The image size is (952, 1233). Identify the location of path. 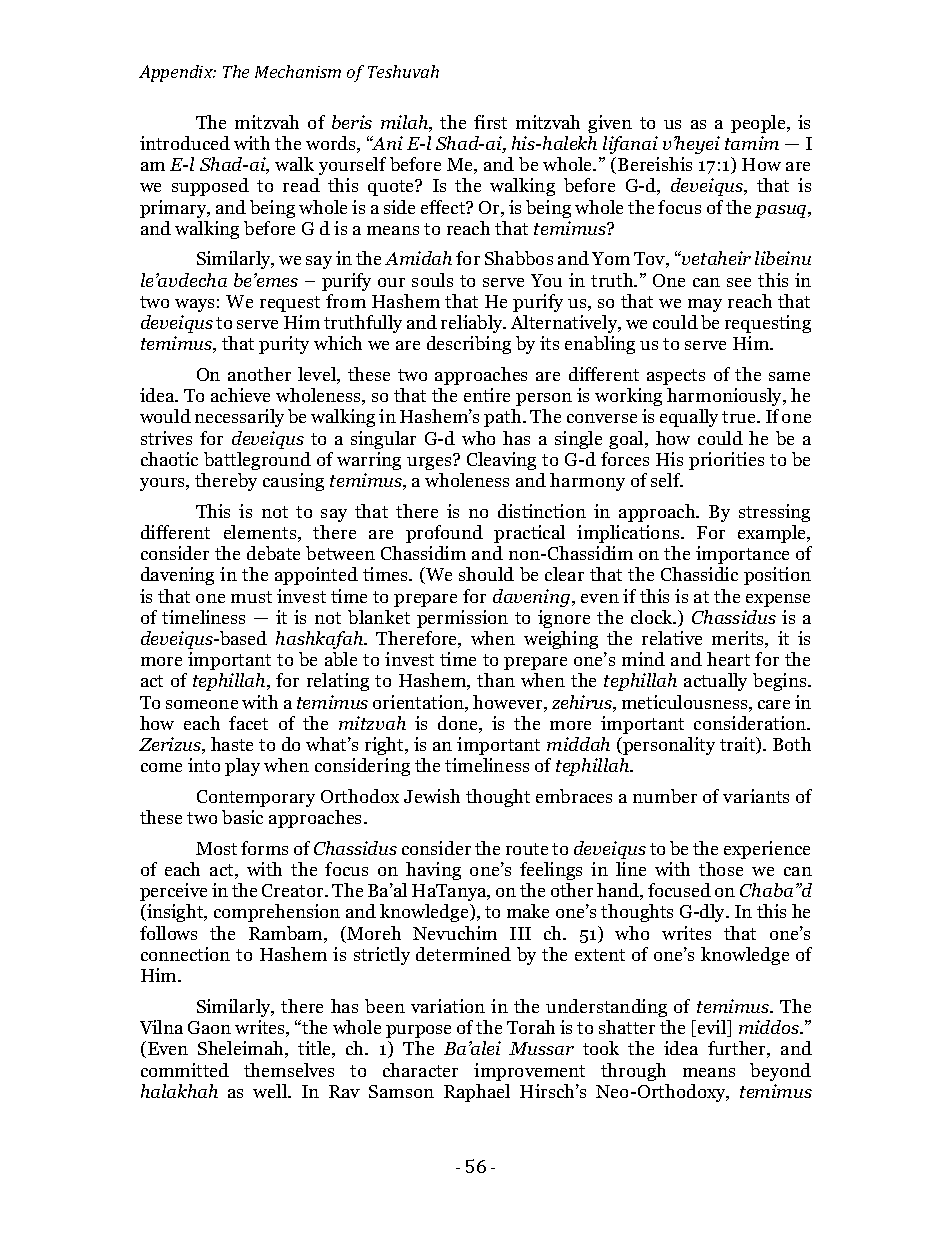
(504, 418).
